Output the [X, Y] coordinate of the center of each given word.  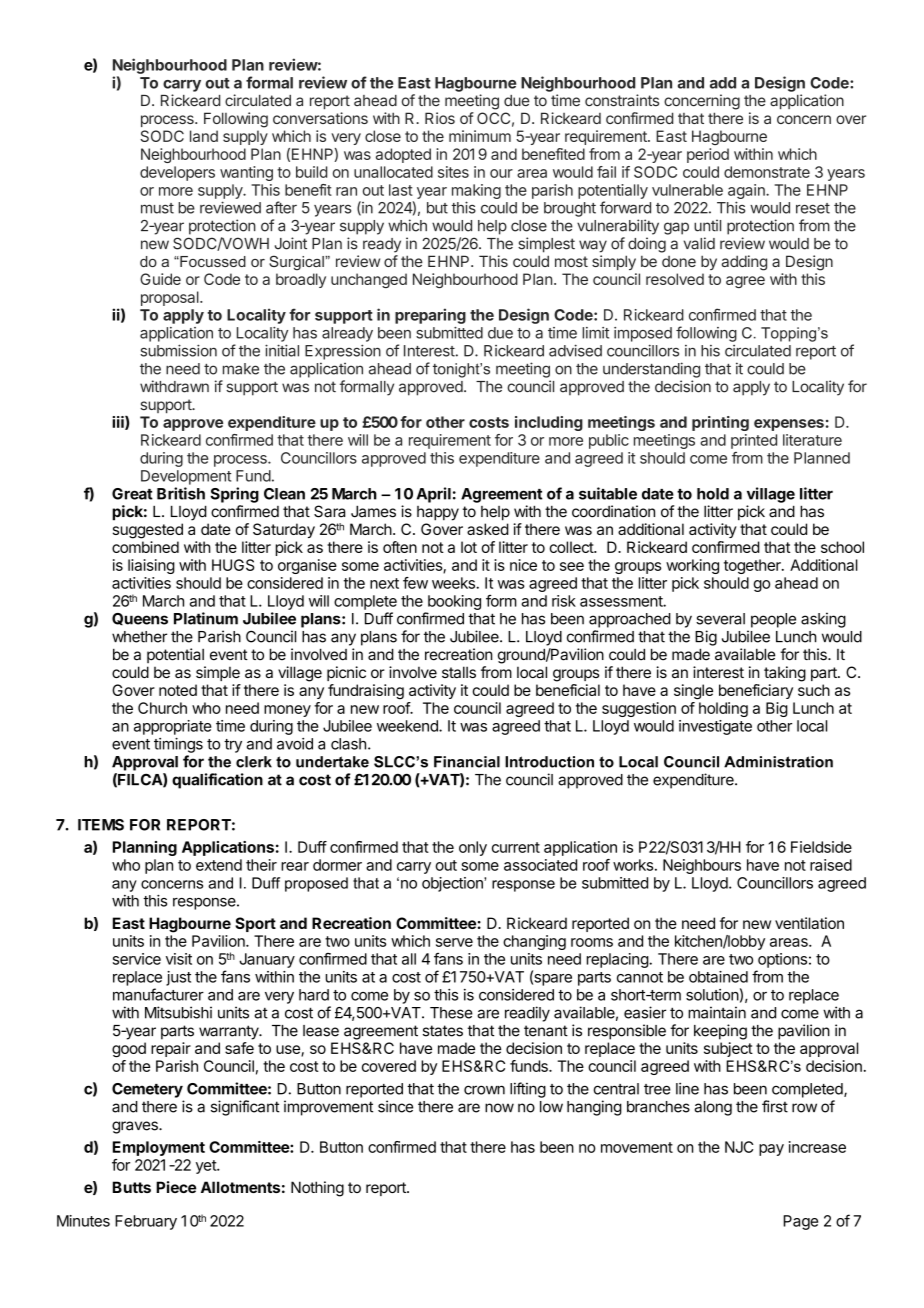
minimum [480, 136]
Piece [176, 1187]
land [204, 136]
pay [771, 1150]
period [708, 155]
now [499, 1108]
